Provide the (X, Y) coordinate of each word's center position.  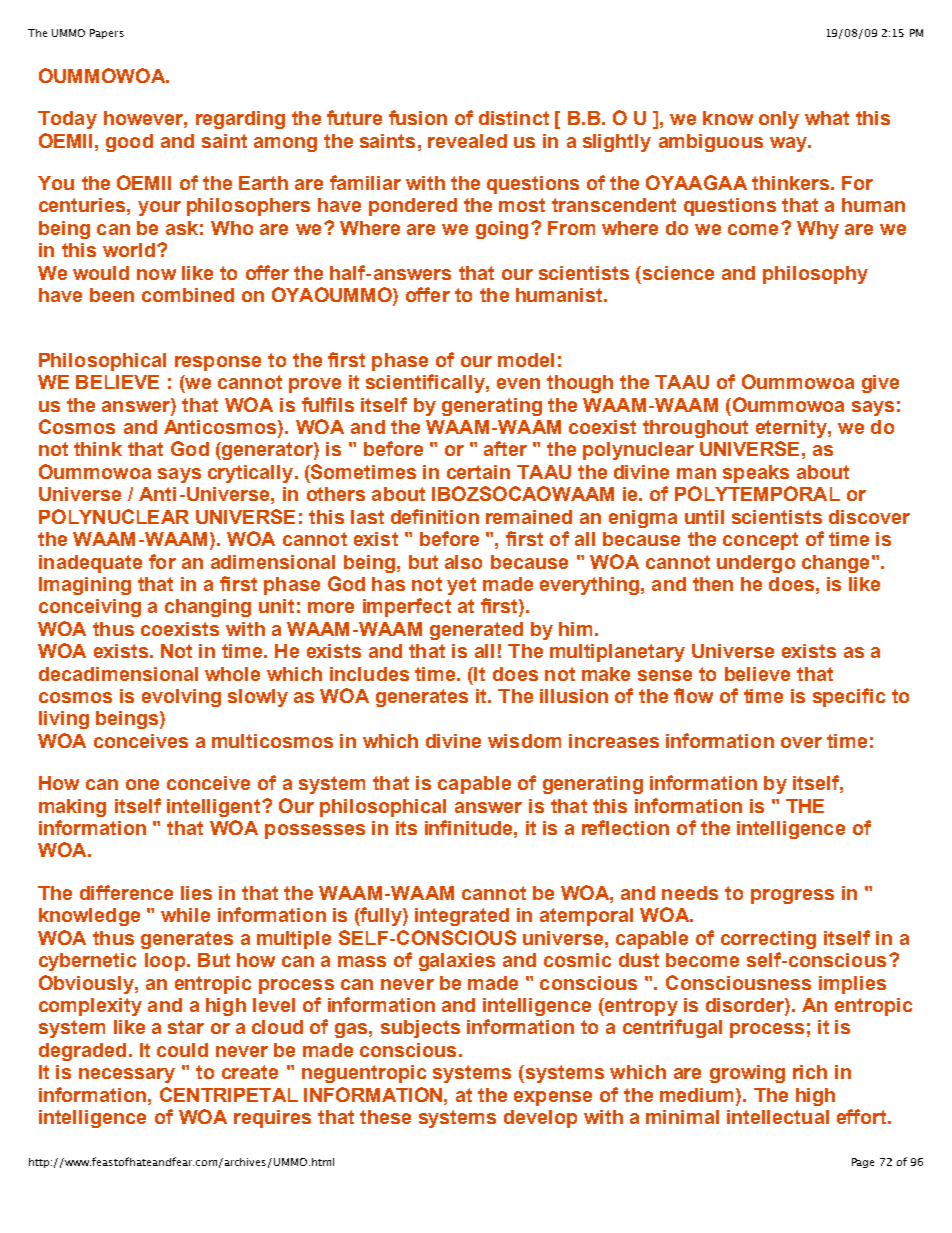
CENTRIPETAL (229, 1094)
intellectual (778, 1117)
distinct (514, 118)
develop (540, 1119)
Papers (107, 34)
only (779, 120)
